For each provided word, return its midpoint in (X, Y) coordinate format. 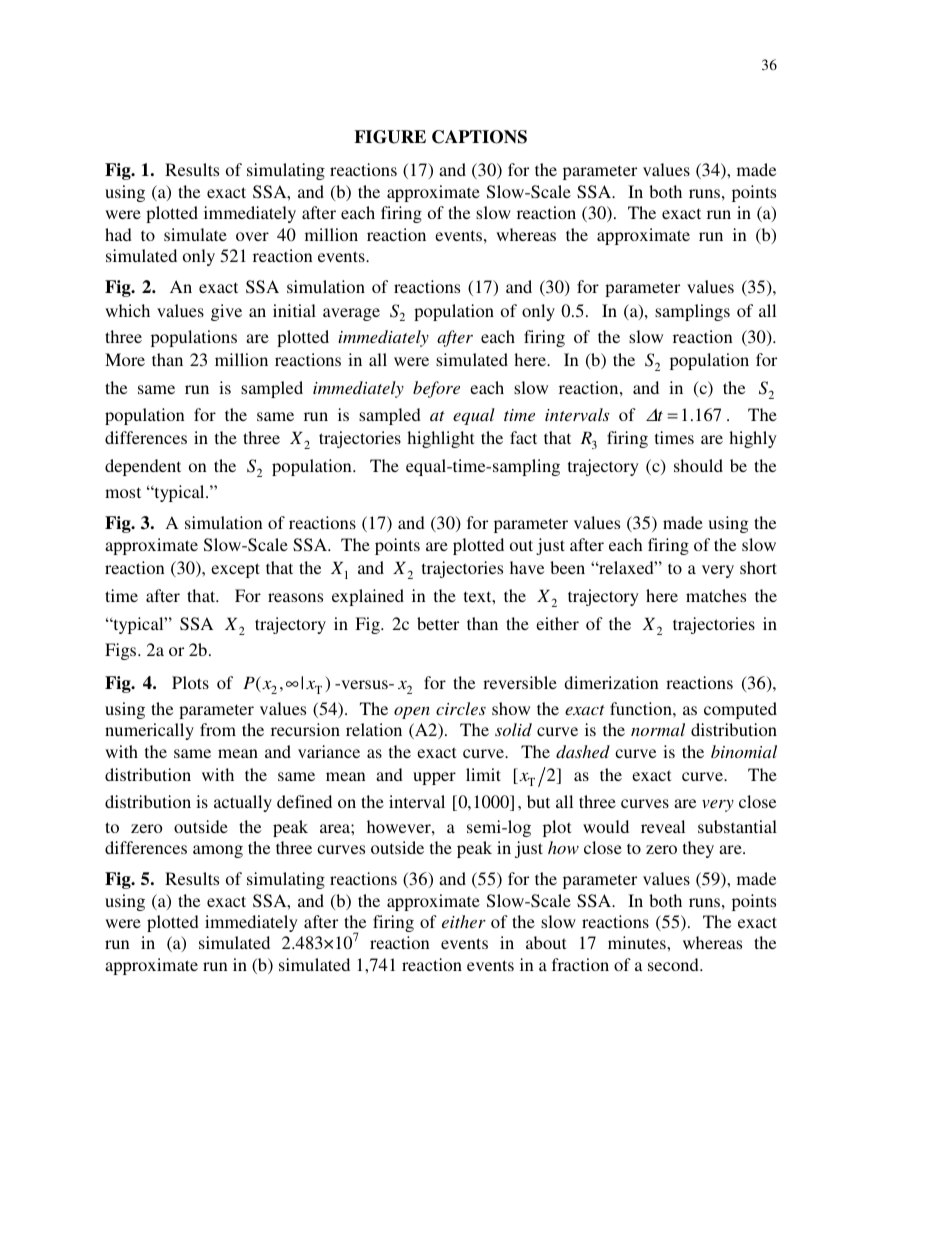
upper (434, 778)
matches (716, 595)
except (235, 570)
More (125, 359)
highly (753, 439)
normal (658, 729)
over (252, 236)
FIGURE (390, 137)
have (527, 567)
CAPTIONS (479, 137)
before (436, 389)
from (218, 729)
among (218, 851)
